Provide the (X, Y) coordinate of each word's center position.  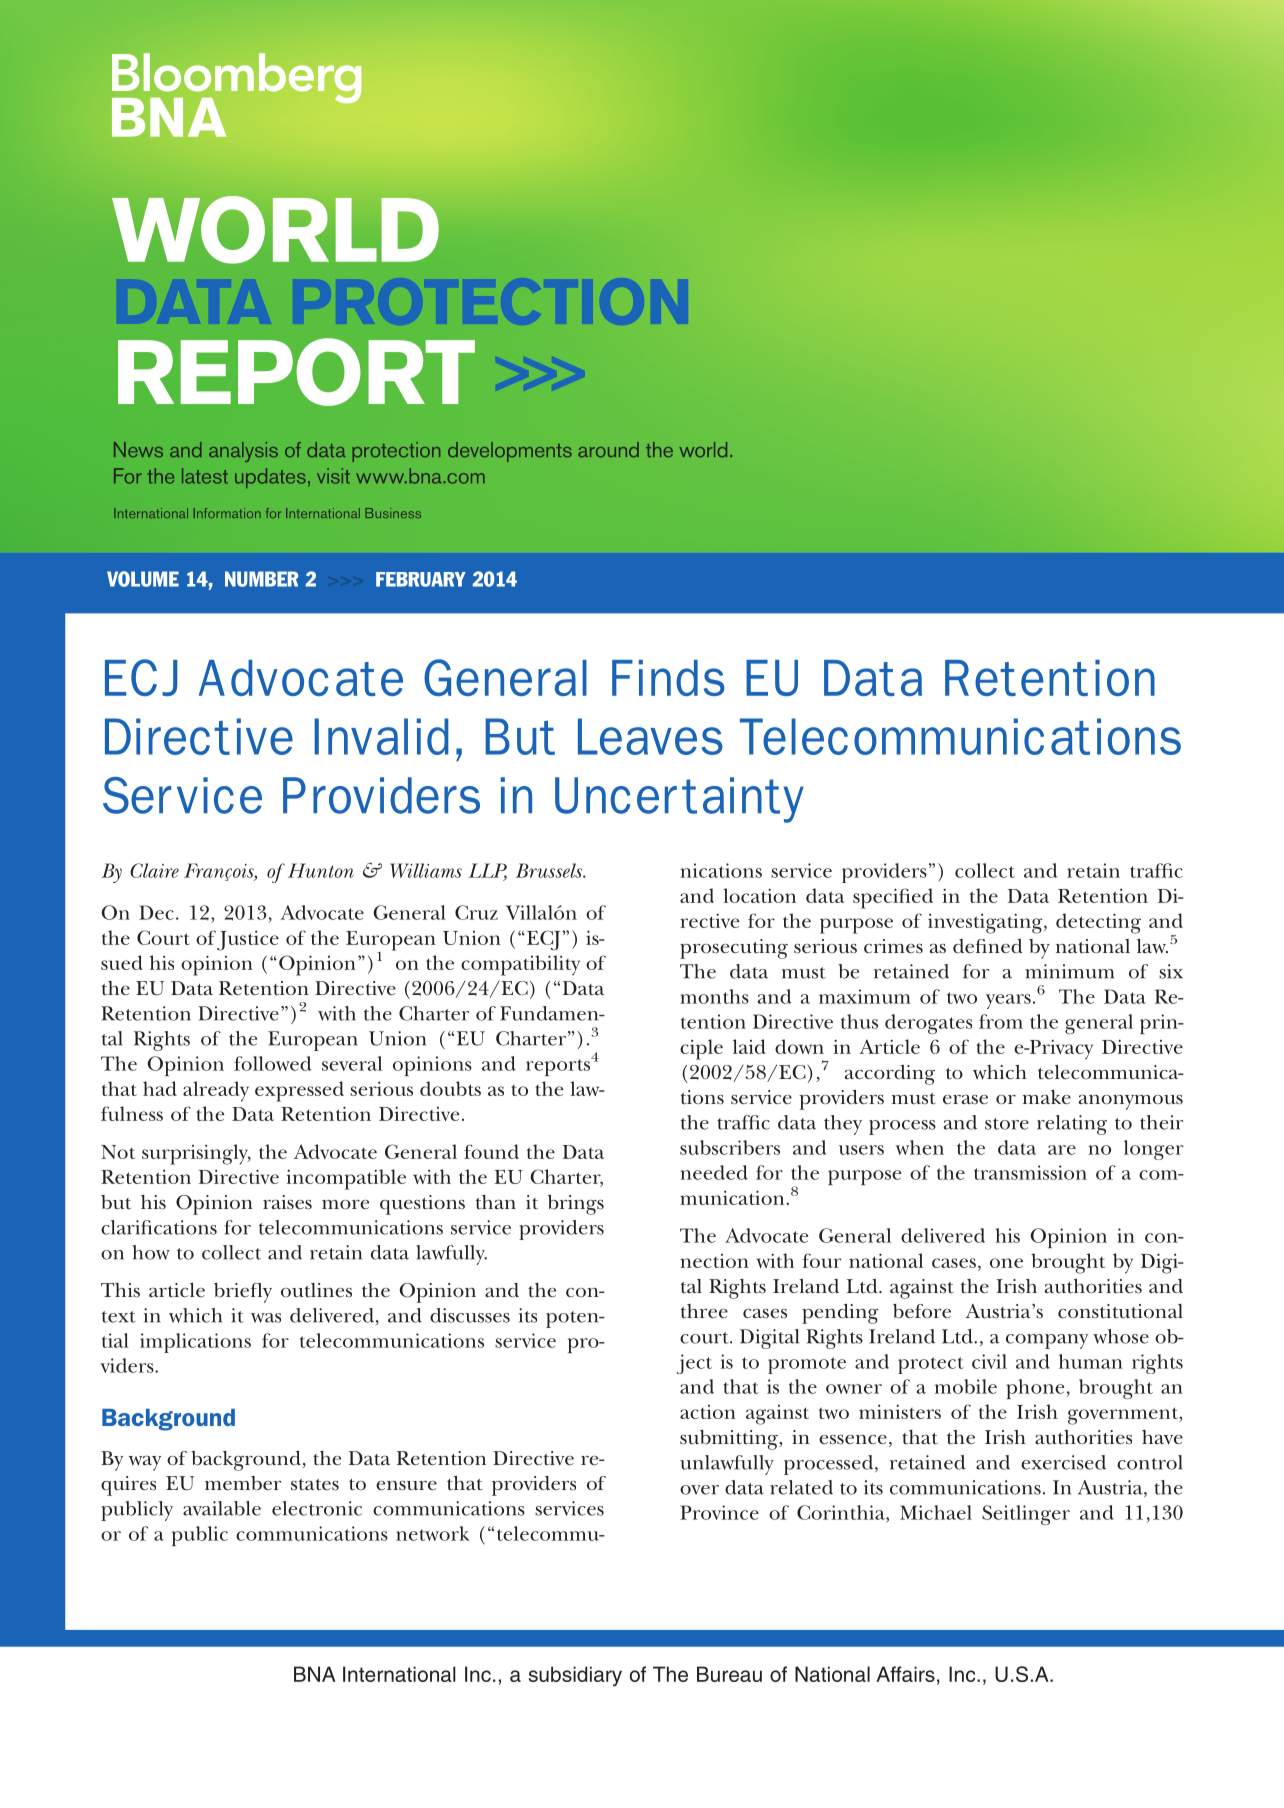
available (222, 1508)
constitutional (1120, 1311)
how (151, 1252)
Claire (154, 870)
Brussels (549, 870)
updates (270, 478)
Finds (668, 678)
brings (576, 1205)
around (608, 449)
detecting (1098, 923)
